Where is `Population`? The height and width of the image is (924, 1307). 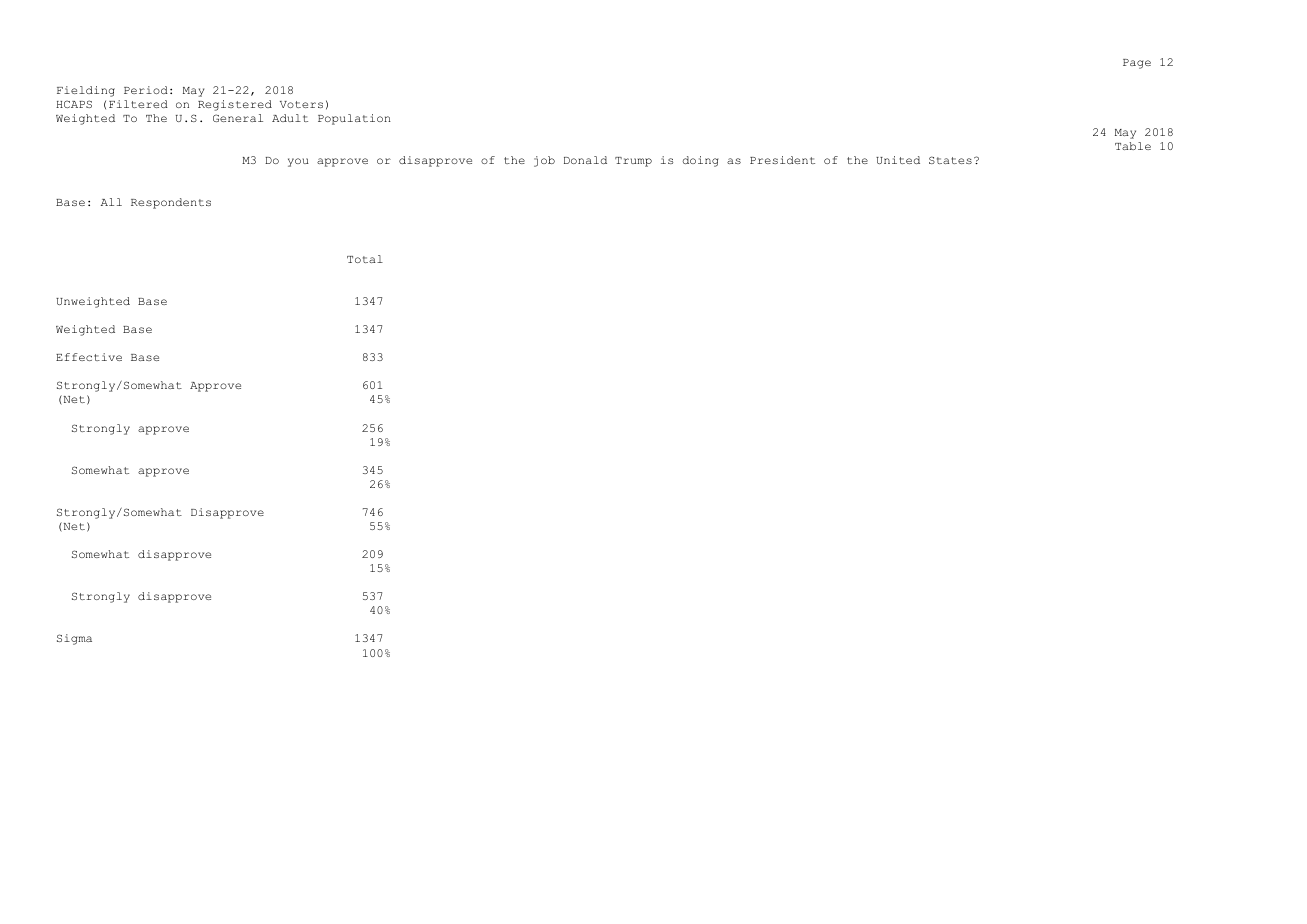
Population is located at coordinates (354, 119).
